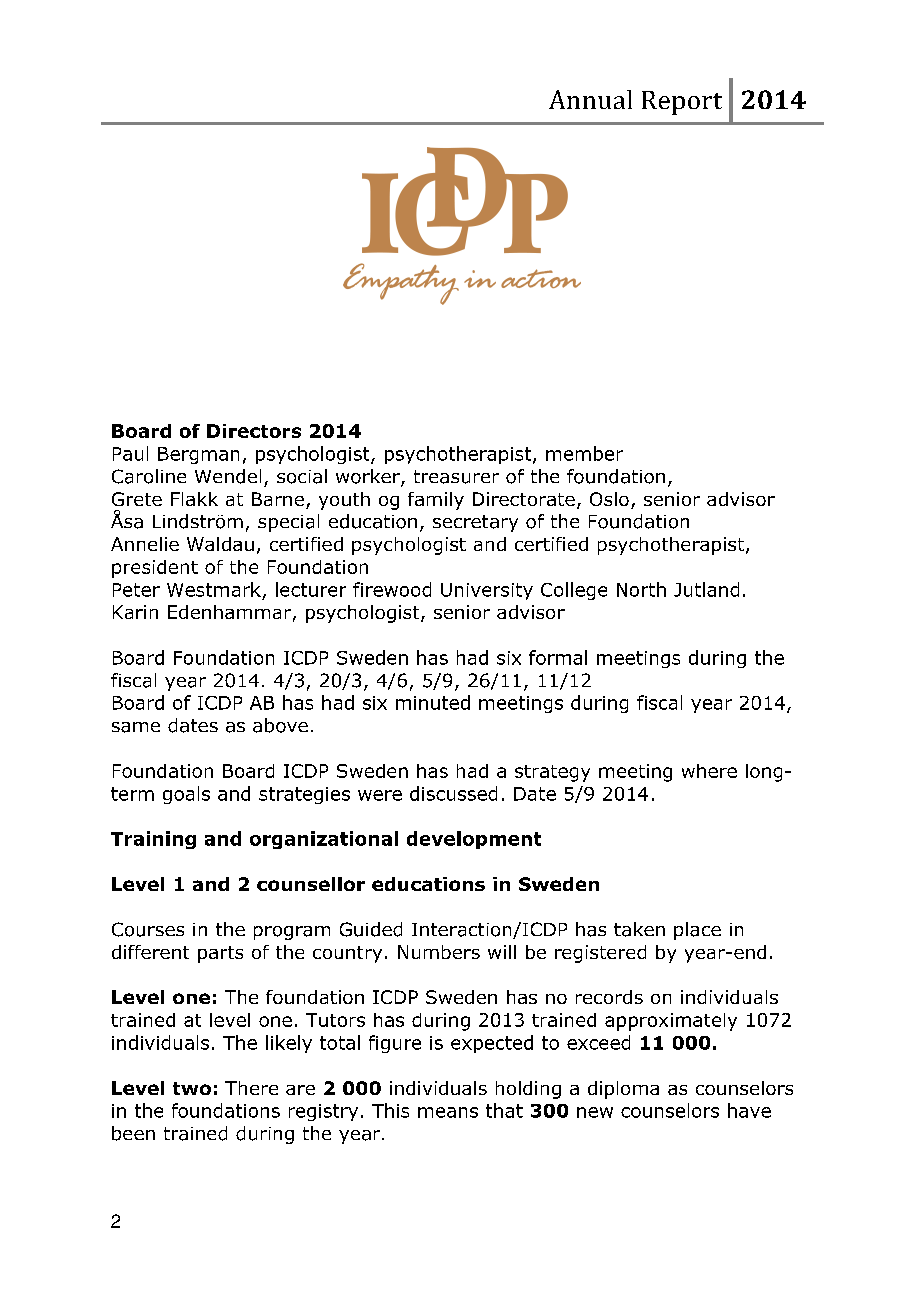  I want to click on strategies, so click(304, 795).
